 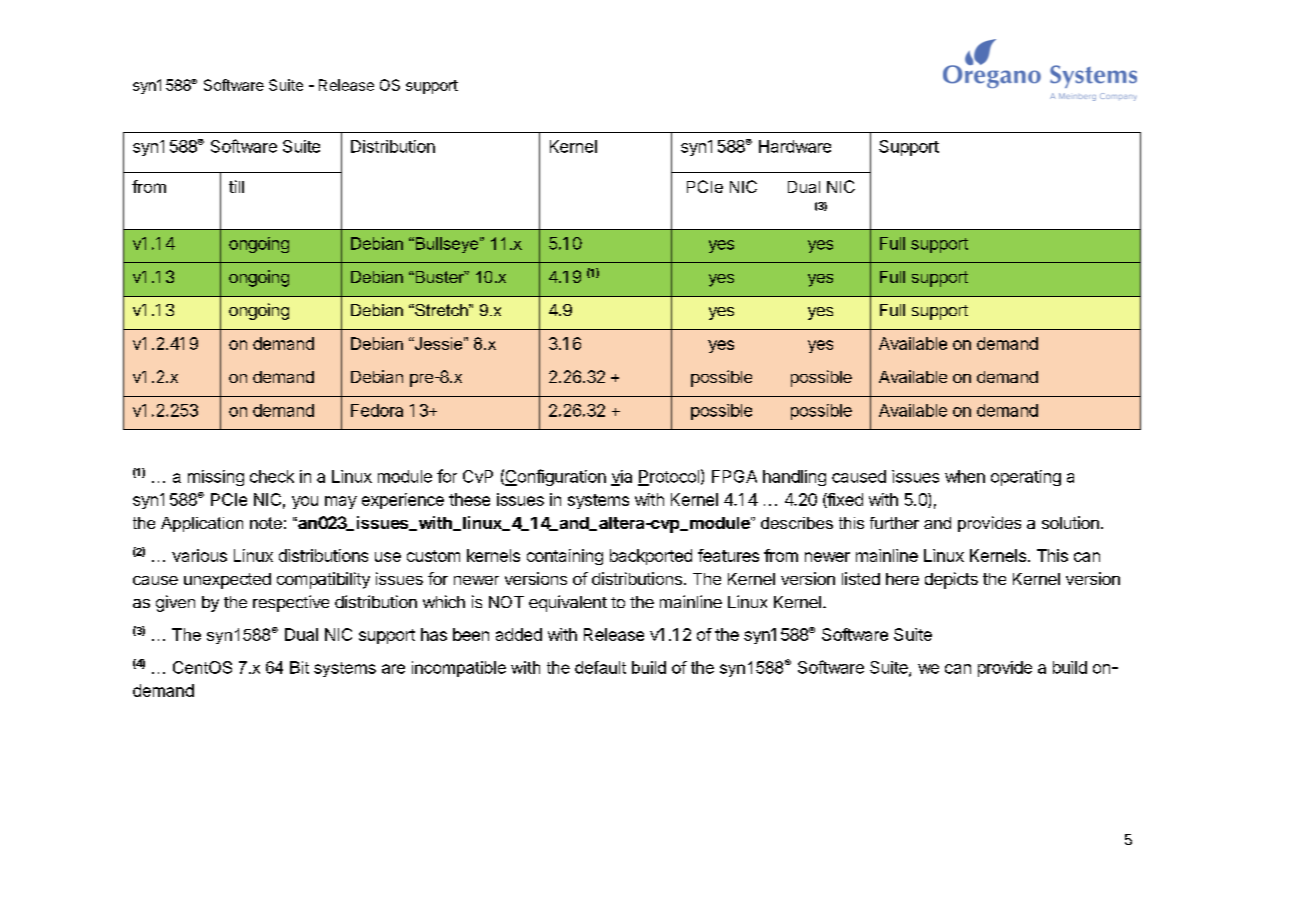 What do you see at coordinates (1026, 478) in the screenshot?
I see `operating` at bounding box center [1026, 478].
